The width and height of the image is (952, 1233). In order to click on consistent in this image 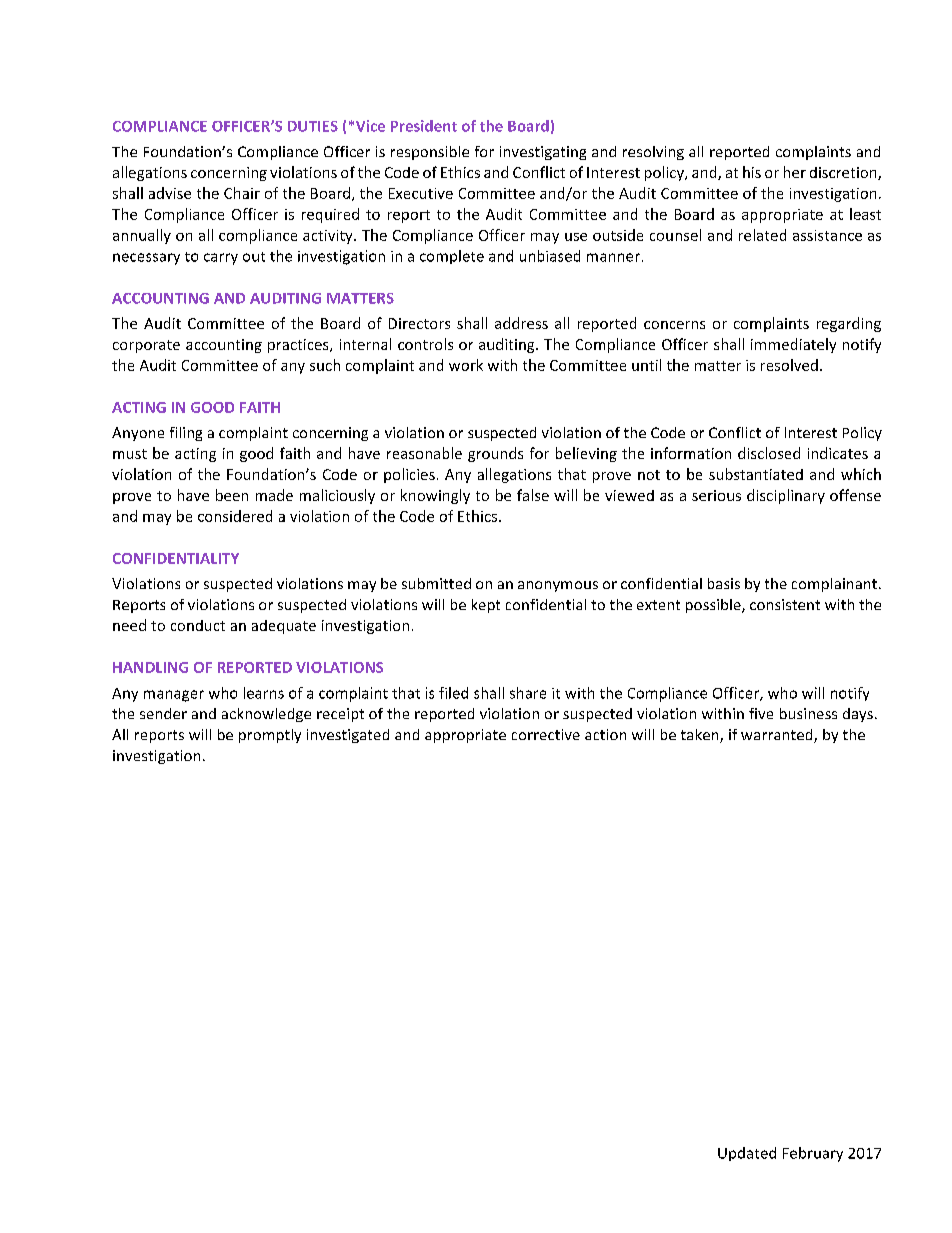, I will do `click(785, 604)`.
